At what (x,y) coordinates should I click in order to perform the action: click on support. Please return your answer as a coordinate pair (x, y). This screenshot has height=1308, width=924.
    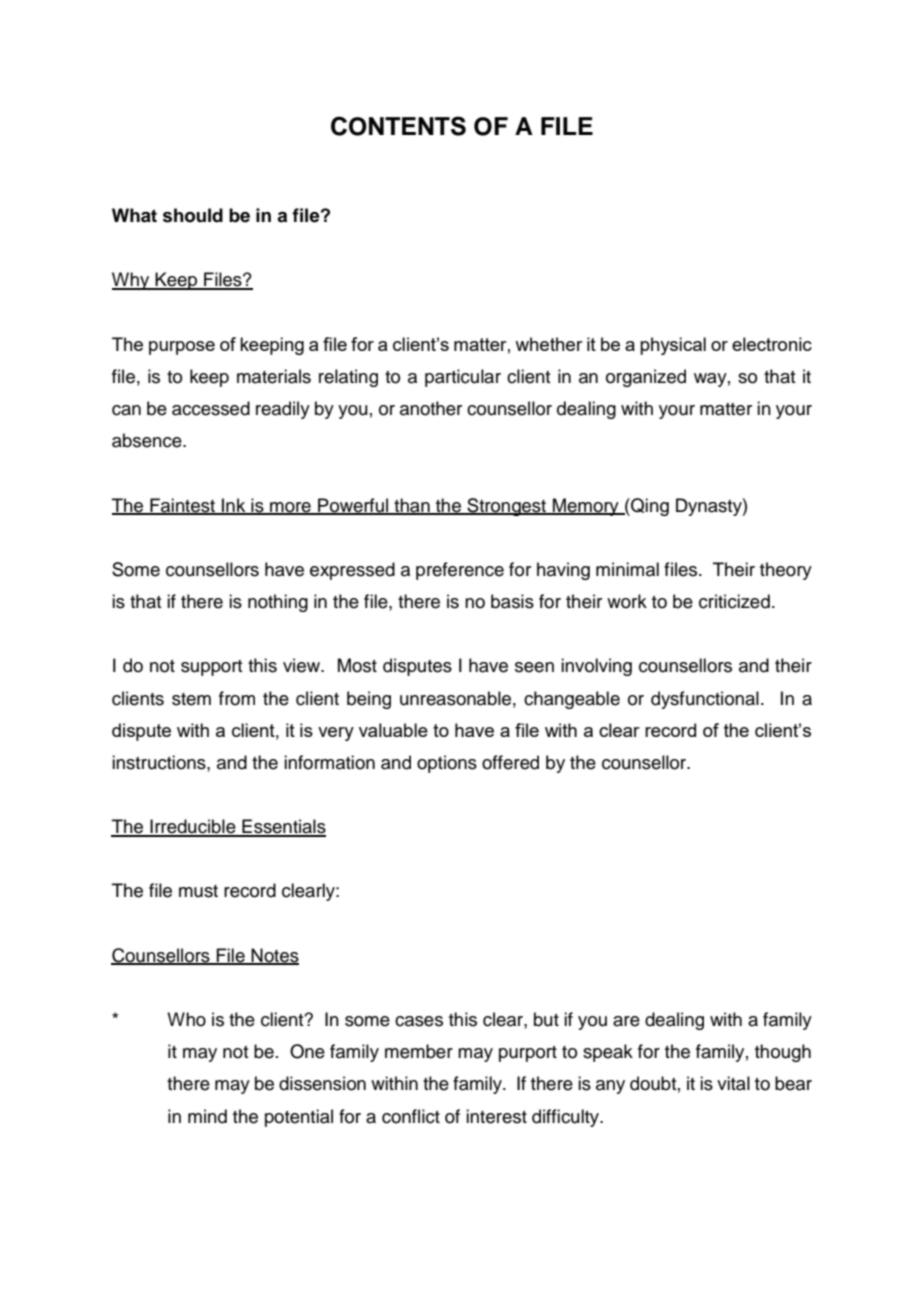
    Looking at the image, I should click on (211, 668).
